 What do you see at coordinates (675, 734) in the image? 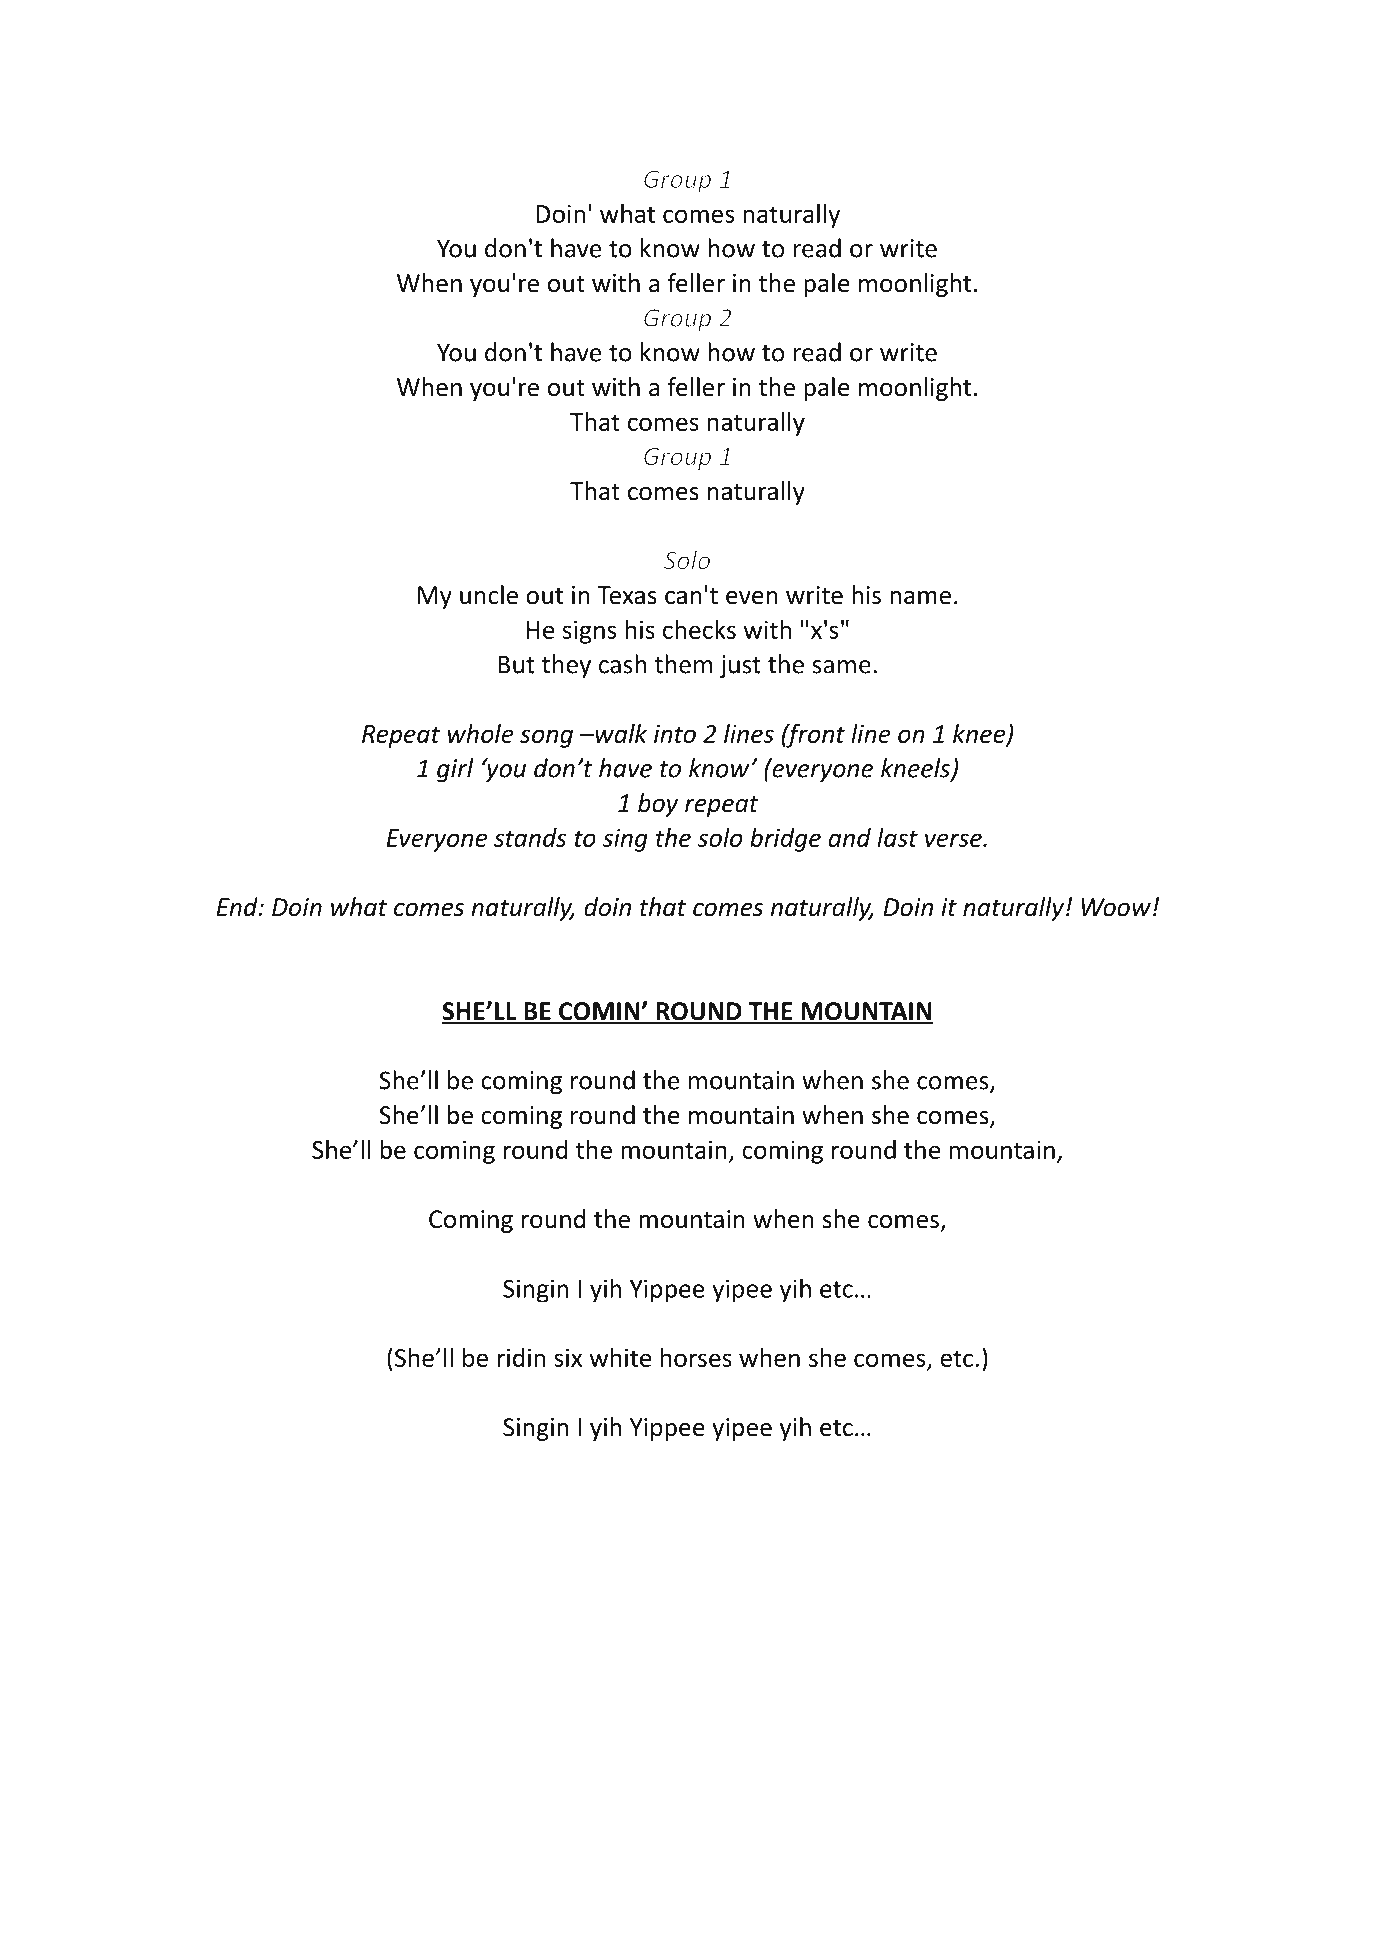
I see `into` at bounding box center [675, 734].
